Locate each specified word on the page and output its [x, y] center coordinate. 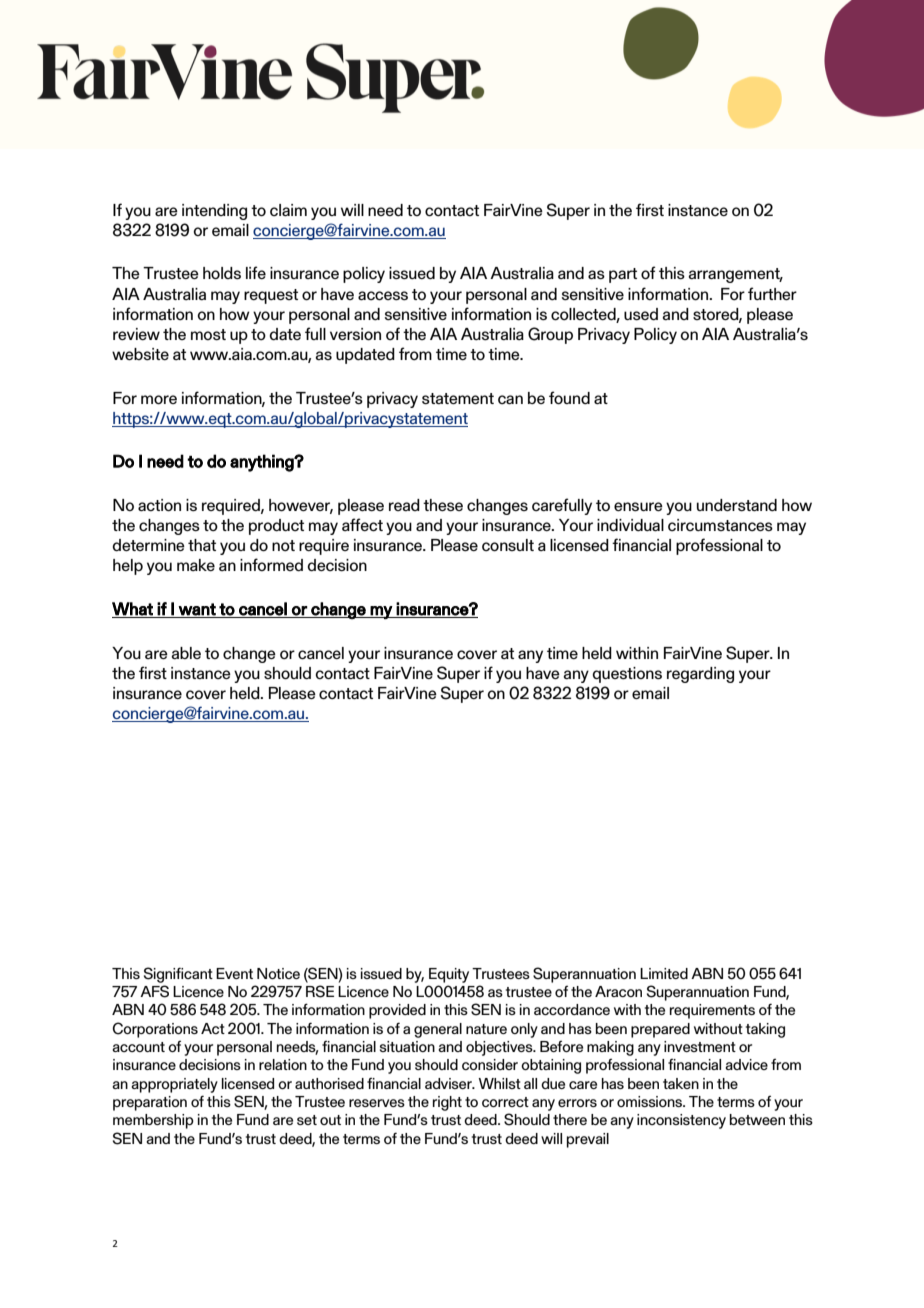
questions [627, 675]
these [443, 505]
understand [737, 505]
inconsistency [681, 1121]
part [623, 275]
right [447, 1103]
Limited [664, 973]
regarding [700, 675]
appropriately [174, 1085]
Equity [449, 975]
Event [234, 973]
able [186, 653]
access [383, 296]
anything [263, 463]
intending [214, 212]
